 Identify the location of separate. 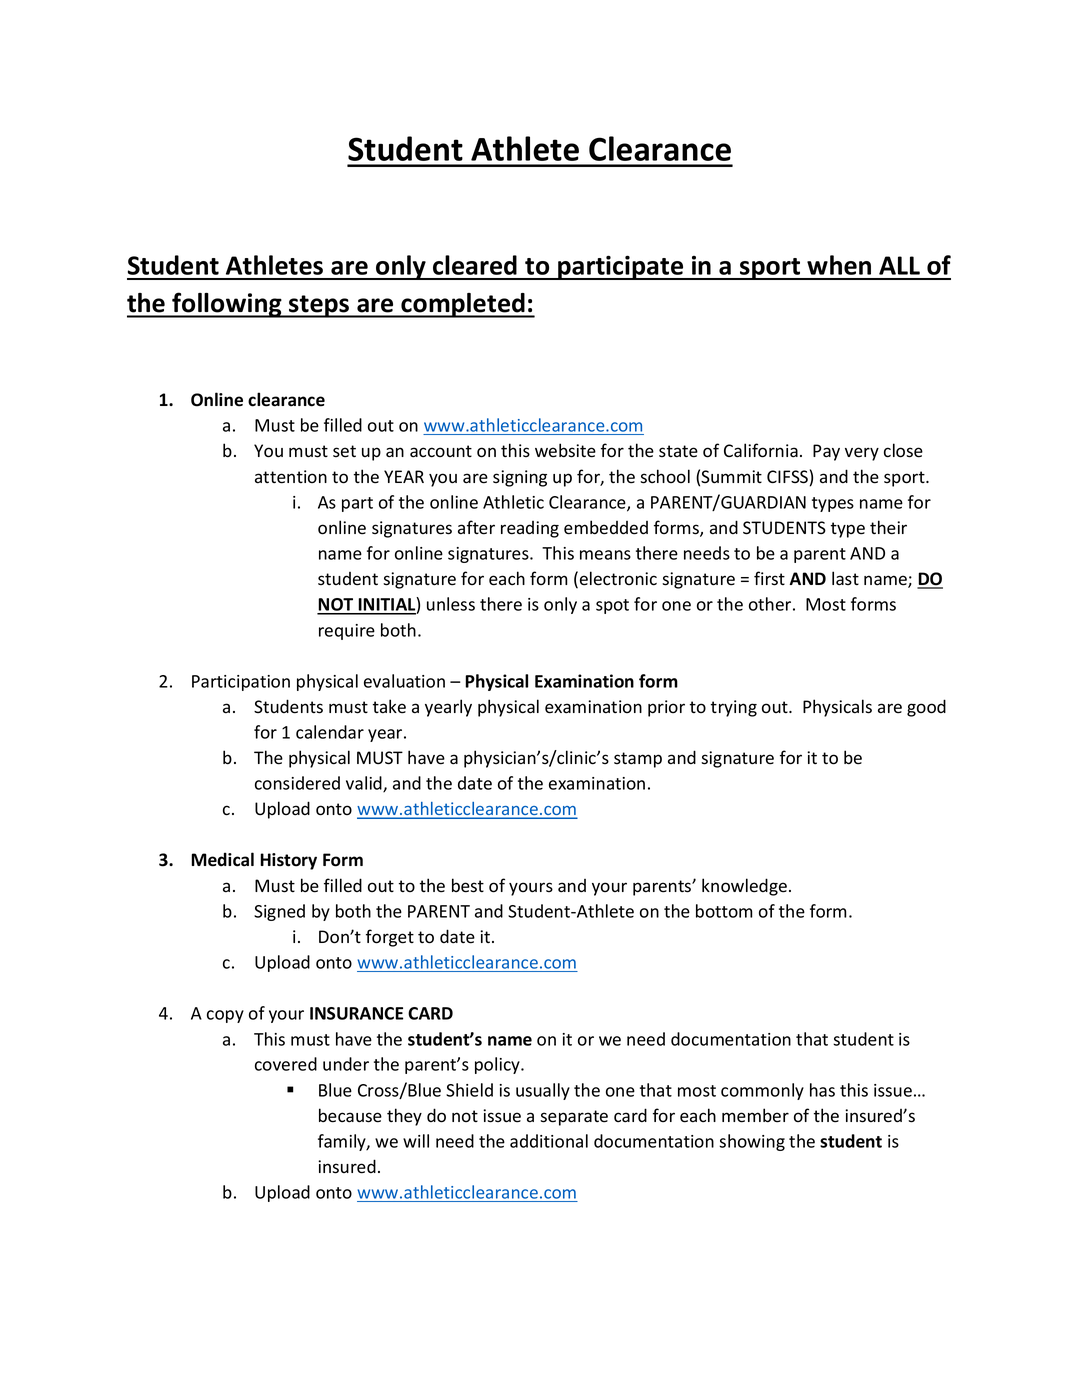
(574, 1118).
